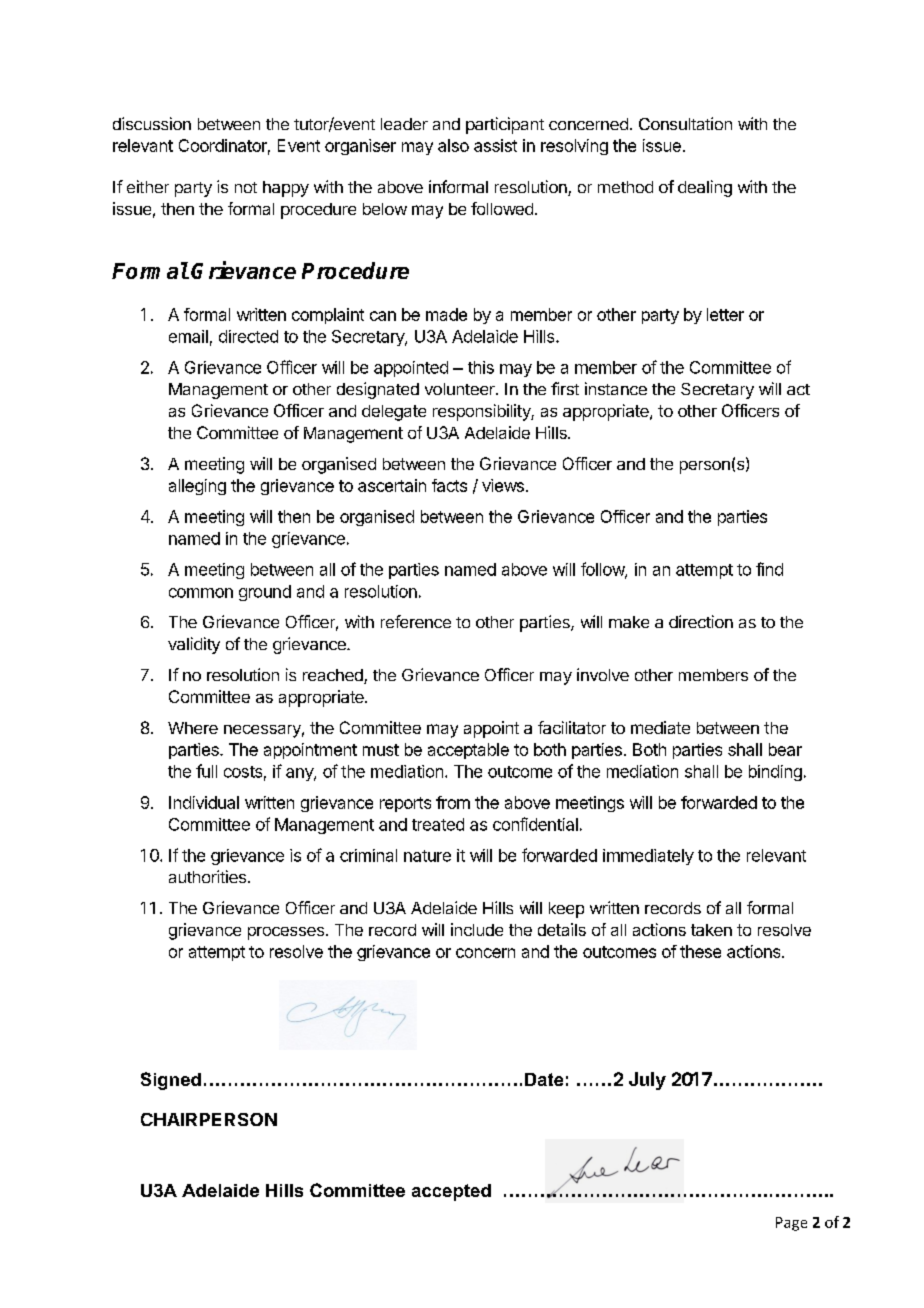 The width and height of the screenshot is (924, 1308). I want to click on processes, so click(286, 933).
